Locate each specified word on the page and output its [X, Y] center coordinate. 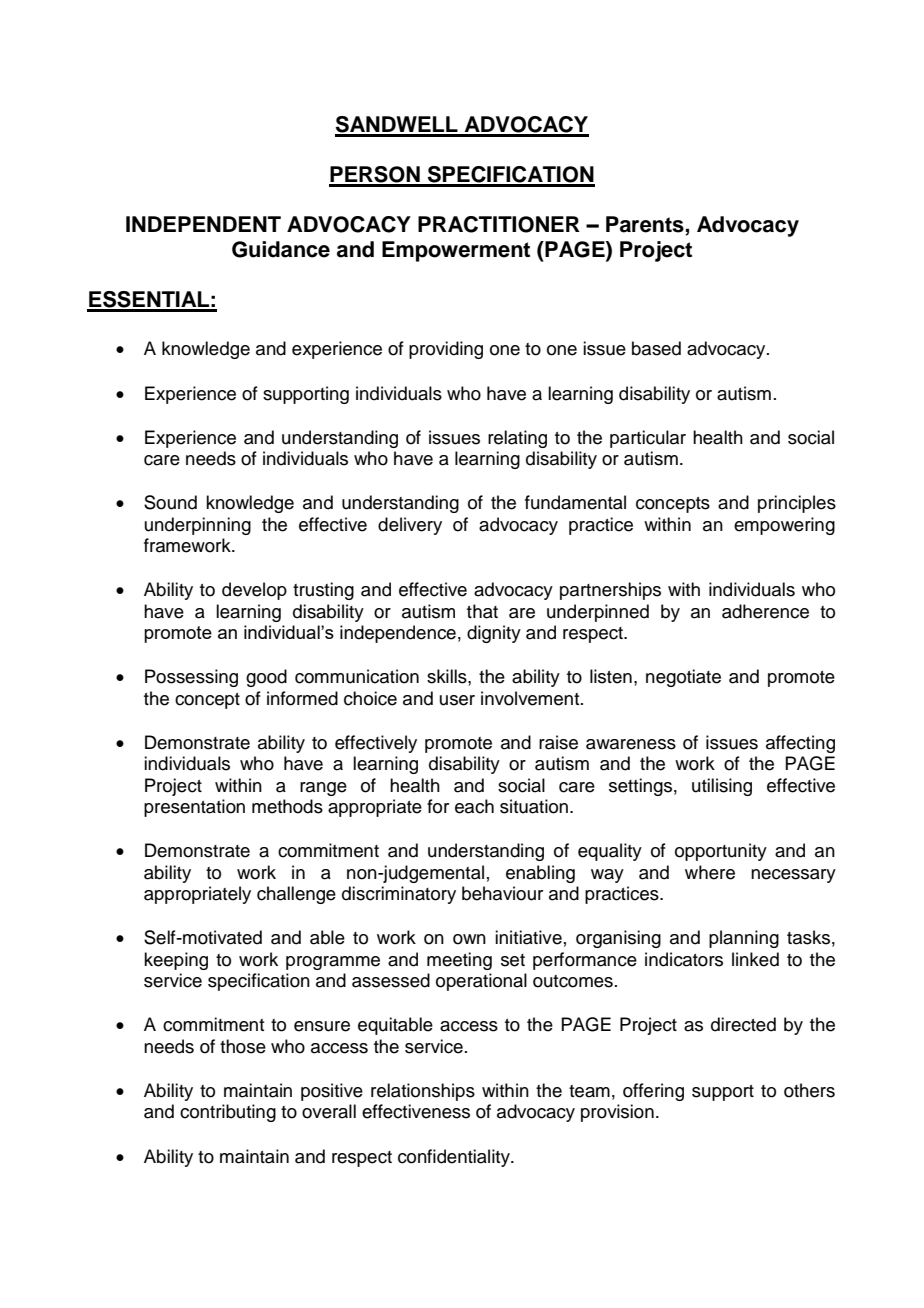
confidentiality [455, 1158]
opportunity [721, 852]
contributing [228, 1113]
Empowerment [456, 251]
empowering [784, 526]
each [474, 806]
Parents [646, 225]
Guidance [281, 249]
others [809, 1090]
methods [287, 806]
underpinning [198, 526]
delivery [410, 526]
